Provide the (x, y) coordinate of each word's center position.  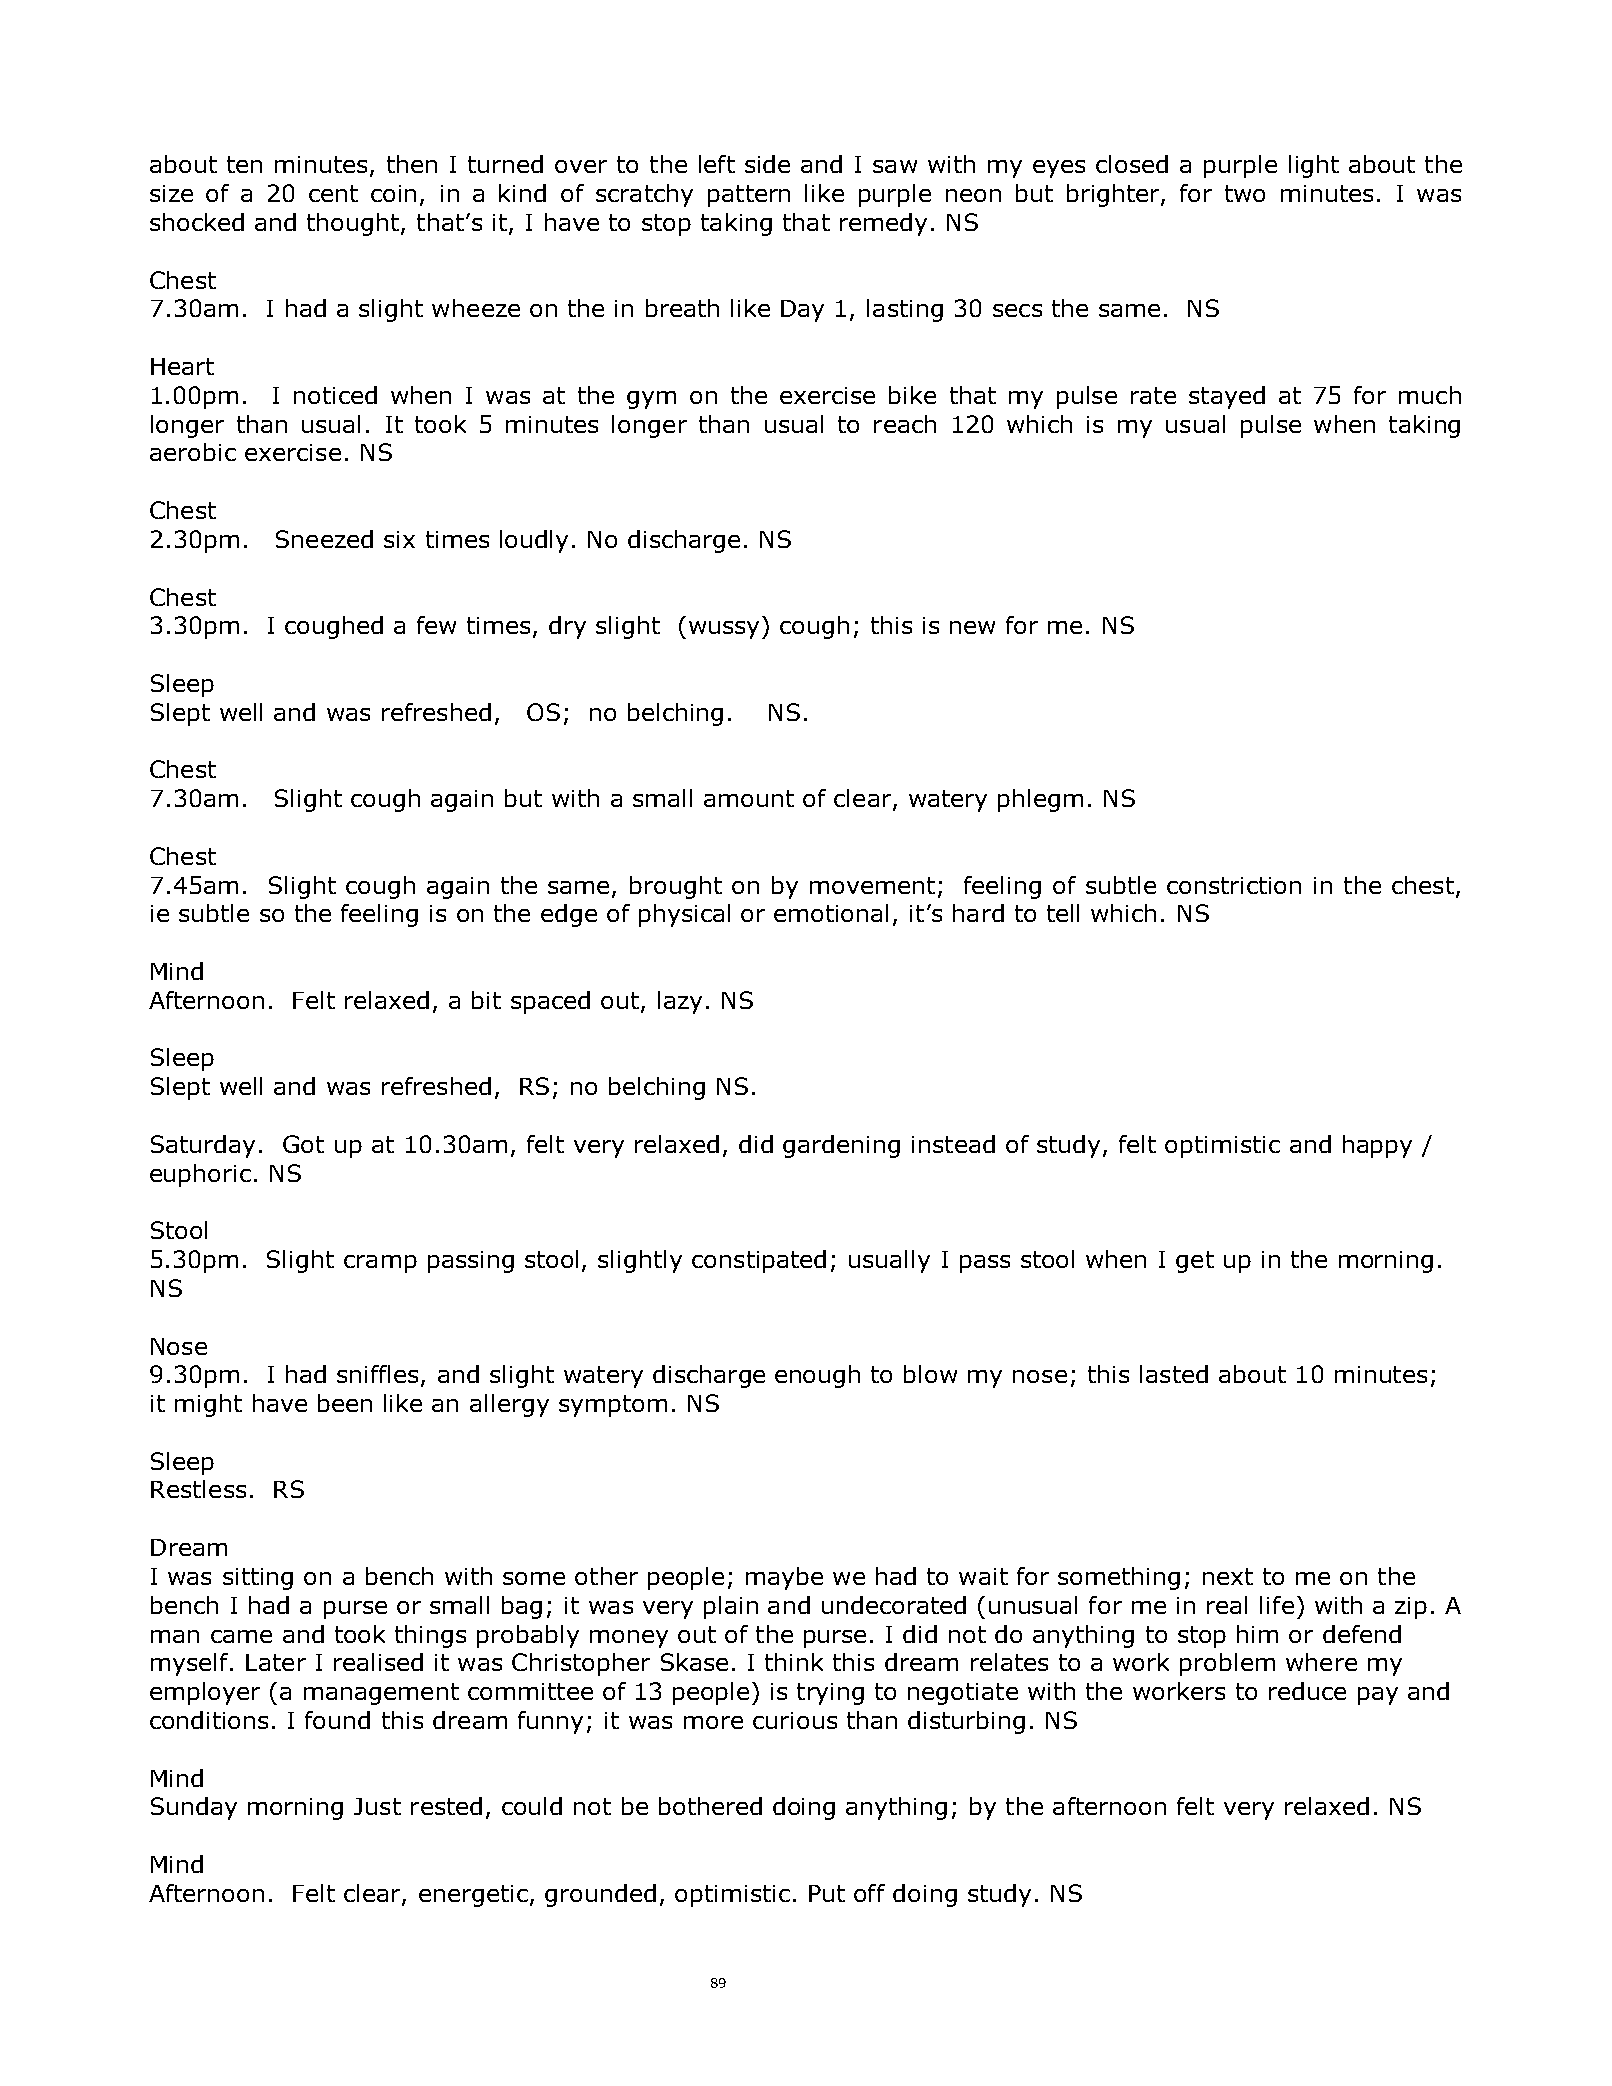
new (972, 627)
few (436, 625)
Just (377, 1806)
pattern (749, 196)
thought (353, 224)
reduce (1307, 1691)
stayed (1227, 397)
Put (827, 1893)
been (345, 1403)
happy (1377, 1146)
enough (817, 1376)
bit (486, 1000)
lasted (1174, 1374)
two (1245, 193)
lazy (680, 1002)
